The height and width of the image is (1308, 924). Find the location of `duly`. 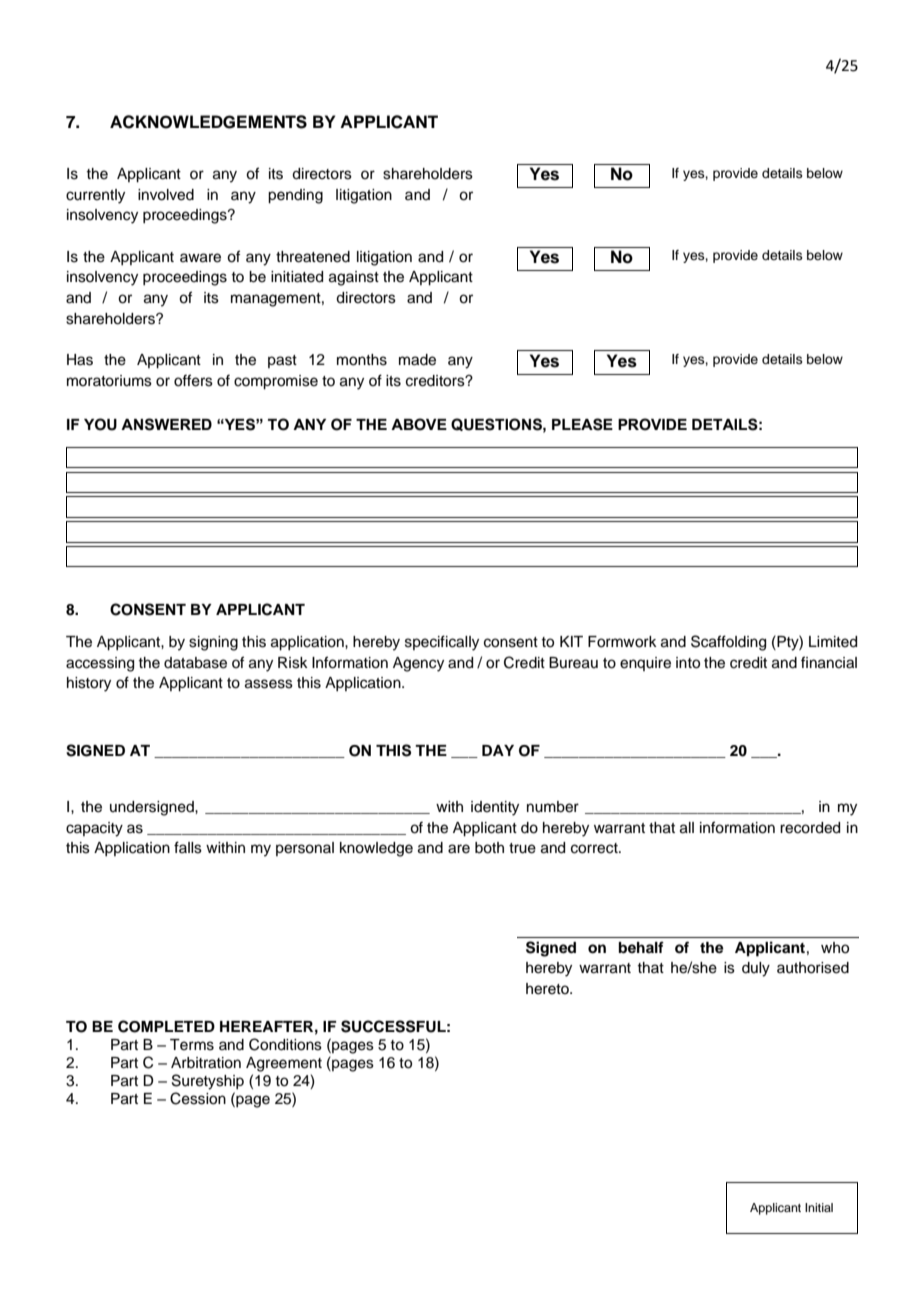

duly is located at coordinates (756, 969).
